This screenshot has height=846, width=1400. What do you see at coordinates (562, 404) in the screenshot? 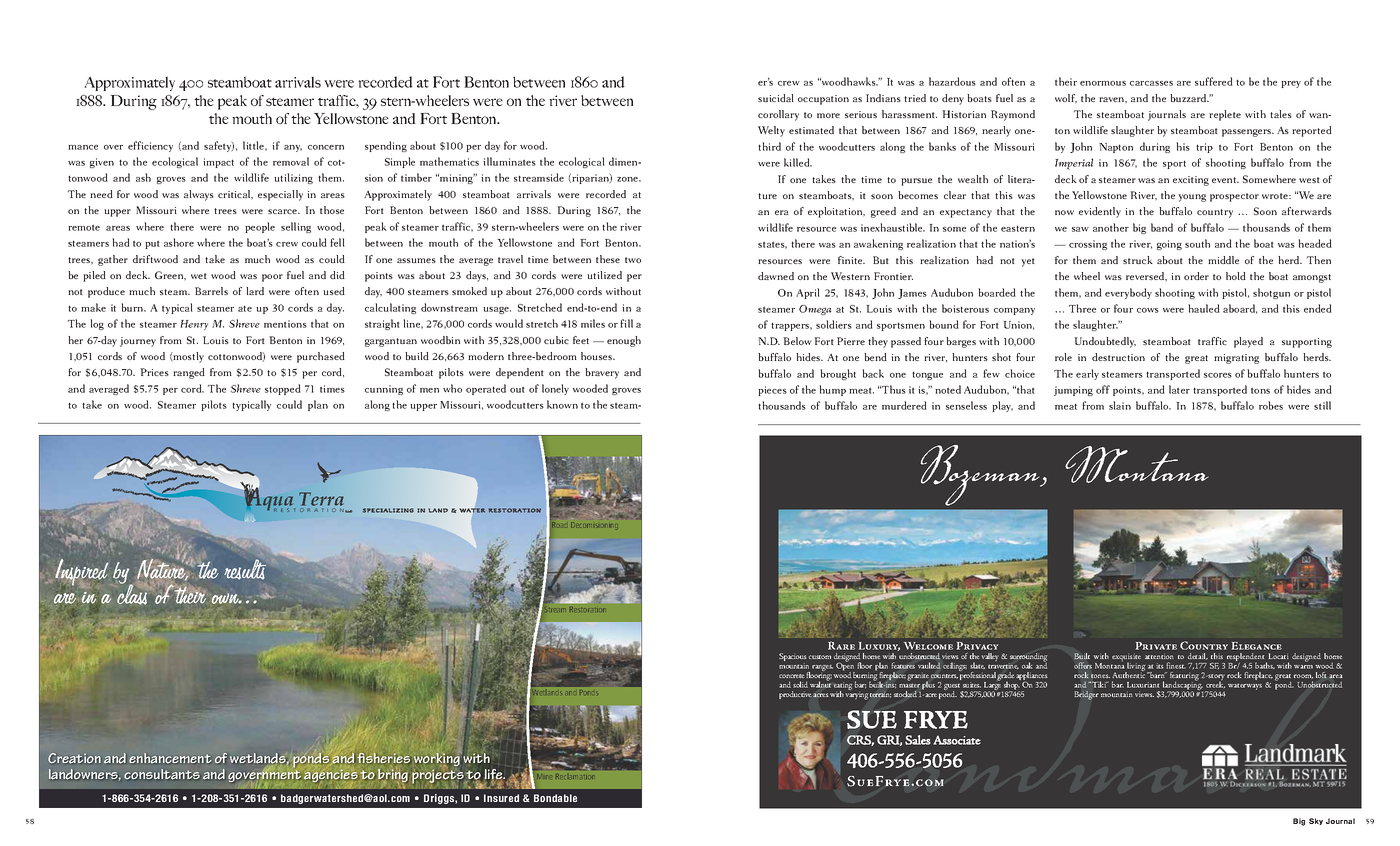
I see `known` at bounding box center [562, 404].
